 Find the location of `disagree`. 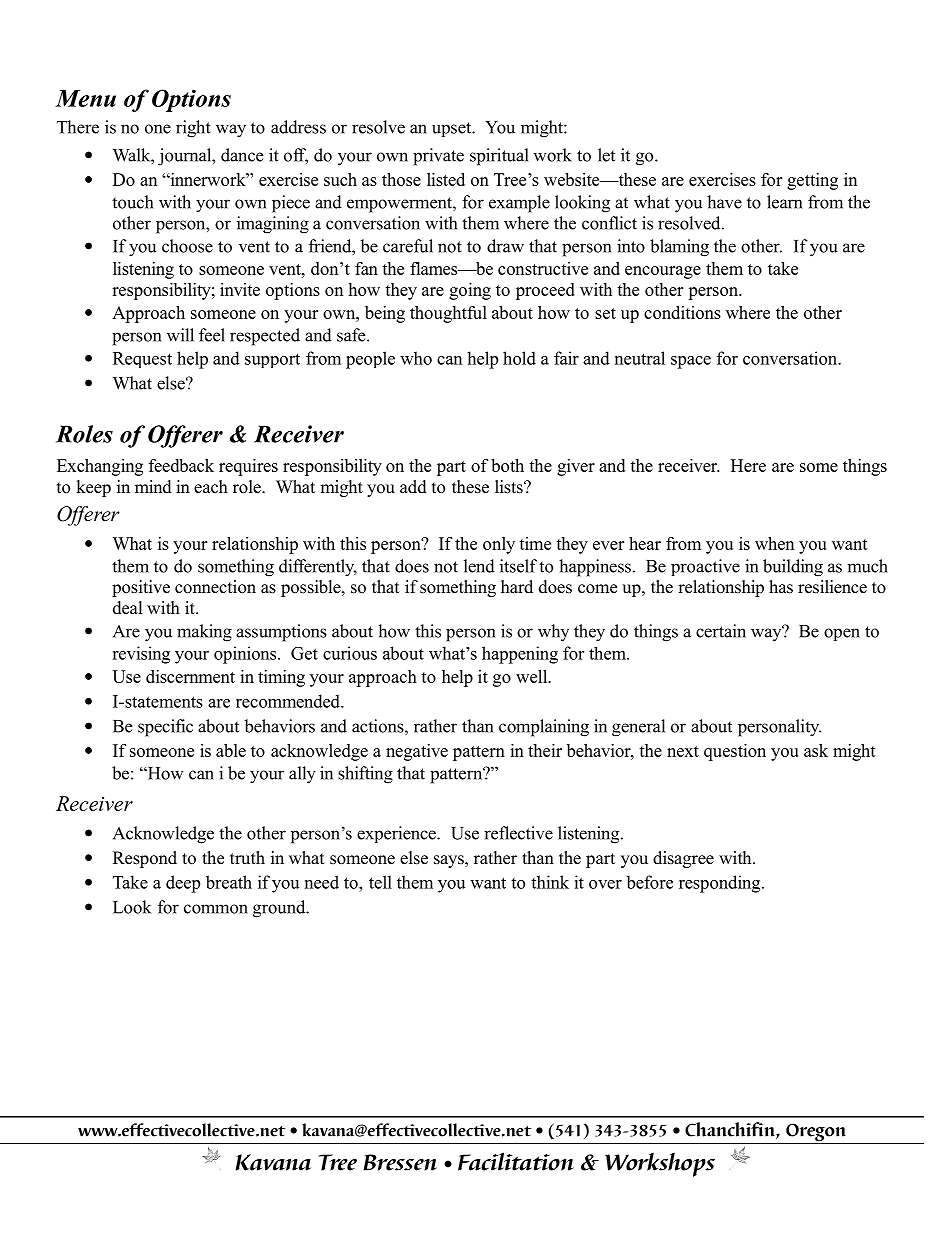

disagree is located at coordinates (683, 859).
